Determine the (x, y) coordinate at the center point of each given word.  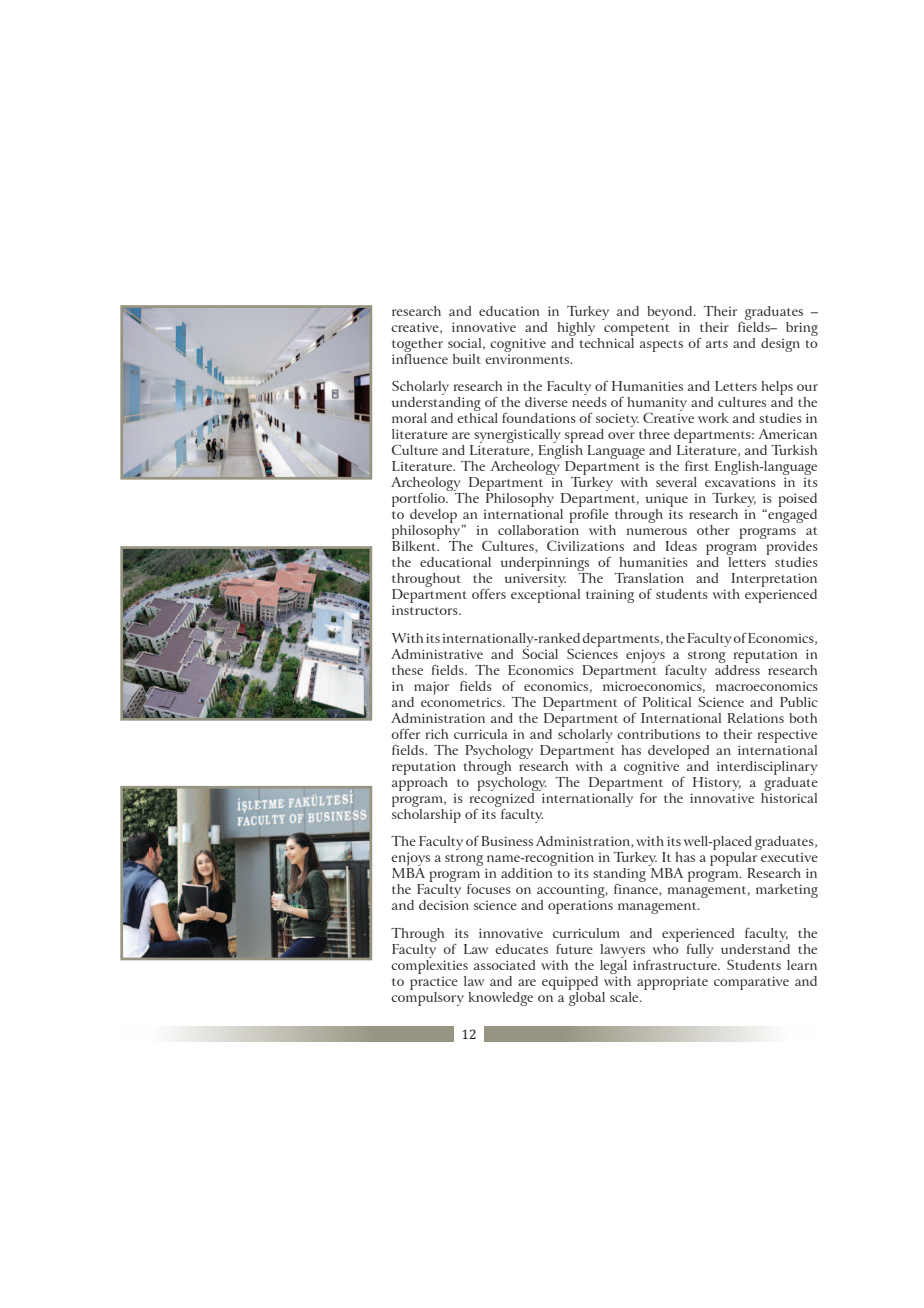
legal (612, 967)
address (737, 668)
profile (590, 516)
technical (607, 341)
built (467, 359)
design (780, 345)
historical (789, 796)
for (648, 798)
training (610, 596)
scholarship (426, 814)
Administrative (437, 654)
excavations (740, 482)
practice (434, 985)
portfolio (420, 500)
